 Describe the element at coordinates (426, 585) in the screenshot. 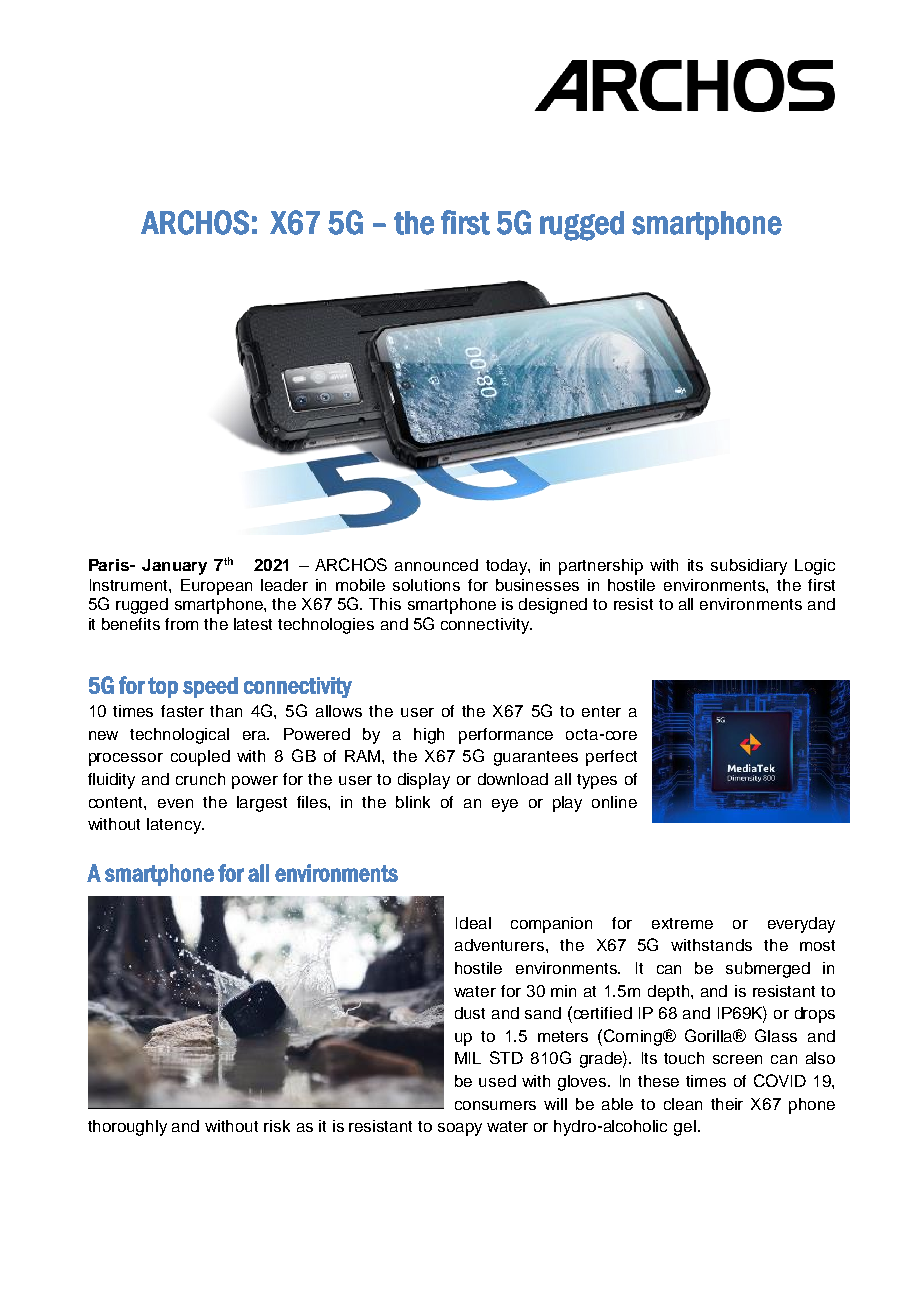

I see `solutions` at that location.
